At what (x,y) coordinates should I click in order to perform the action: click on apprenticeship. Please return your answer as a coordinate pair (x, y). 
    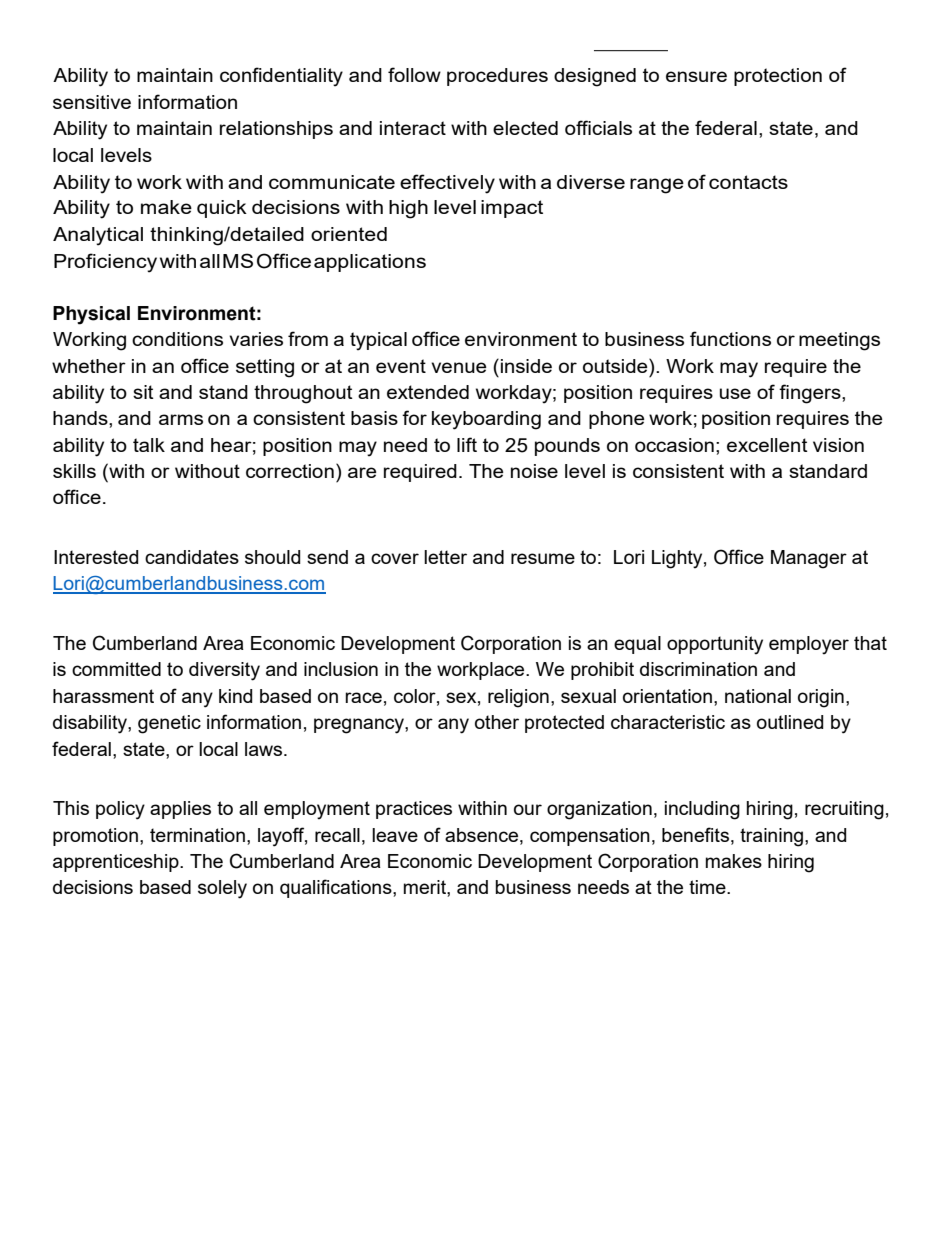
    Looking at the image, I should click on (117, 863).
